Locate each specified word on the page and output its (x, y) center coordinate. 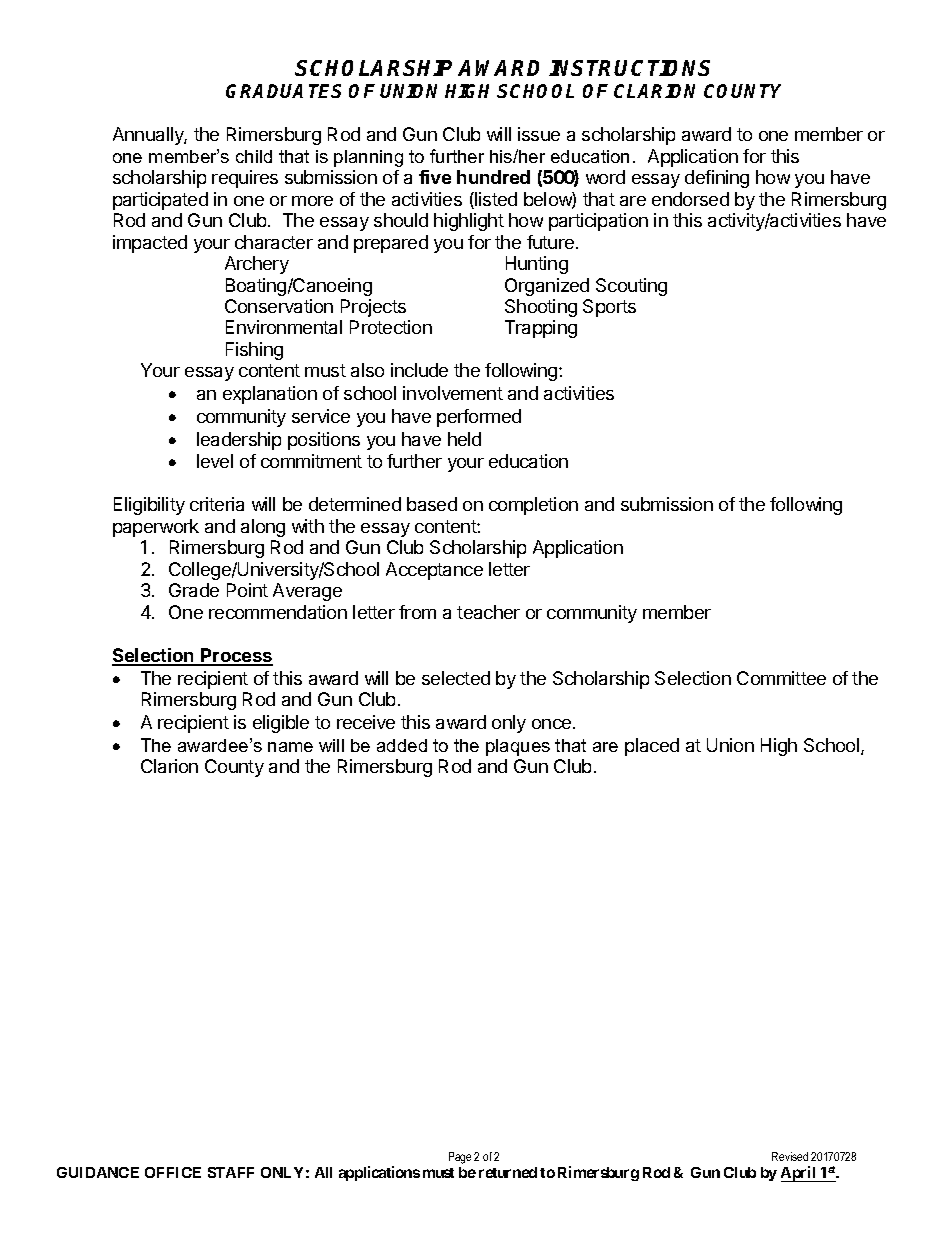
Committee (781, 678)
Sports (609, 308)
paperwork (156, 528)
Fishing (254, 351)
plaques (518, 747)
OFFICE (173, 1172)
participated (160, 201)
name (290, 747)
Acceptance (434, 571)
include (419, 370)
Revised (790, 1156)
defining (717, 179)
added (402, 745)
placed (652, 747)
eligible (281, 724)
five (435, 177)
